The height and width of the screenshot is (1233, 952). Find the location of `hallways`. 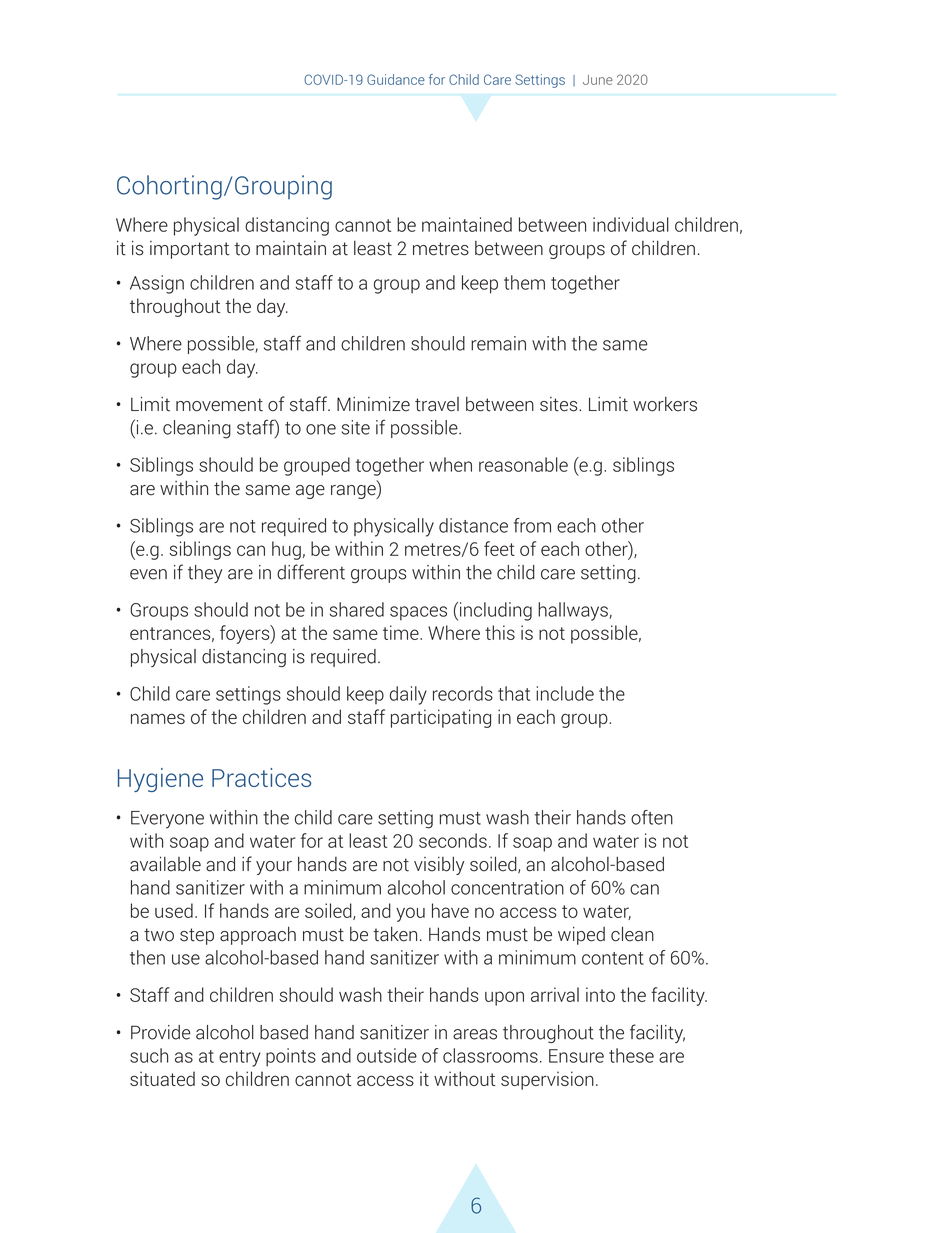

hallways is located at coordinates (574, 611).
